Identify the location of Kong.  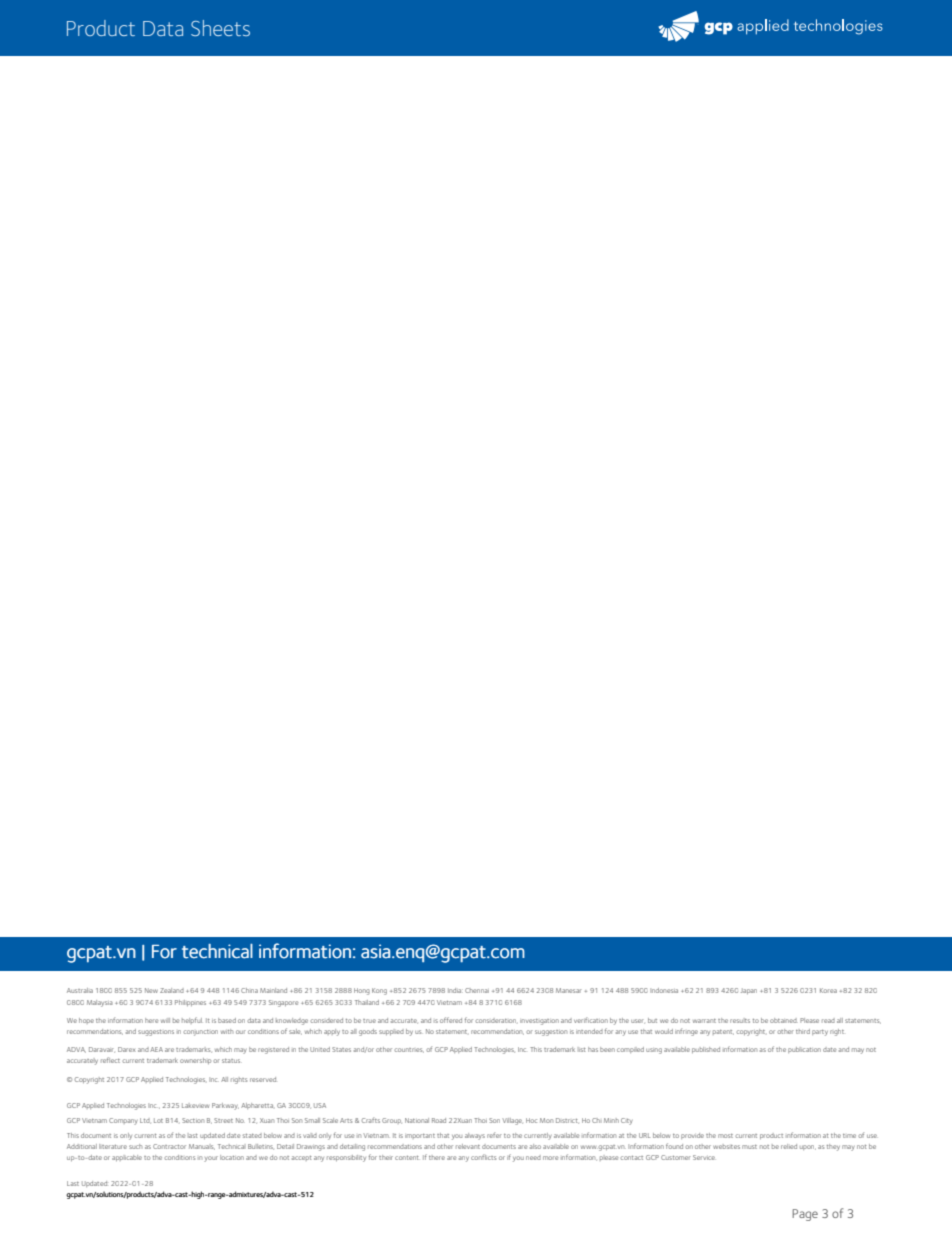
(379, 991).
